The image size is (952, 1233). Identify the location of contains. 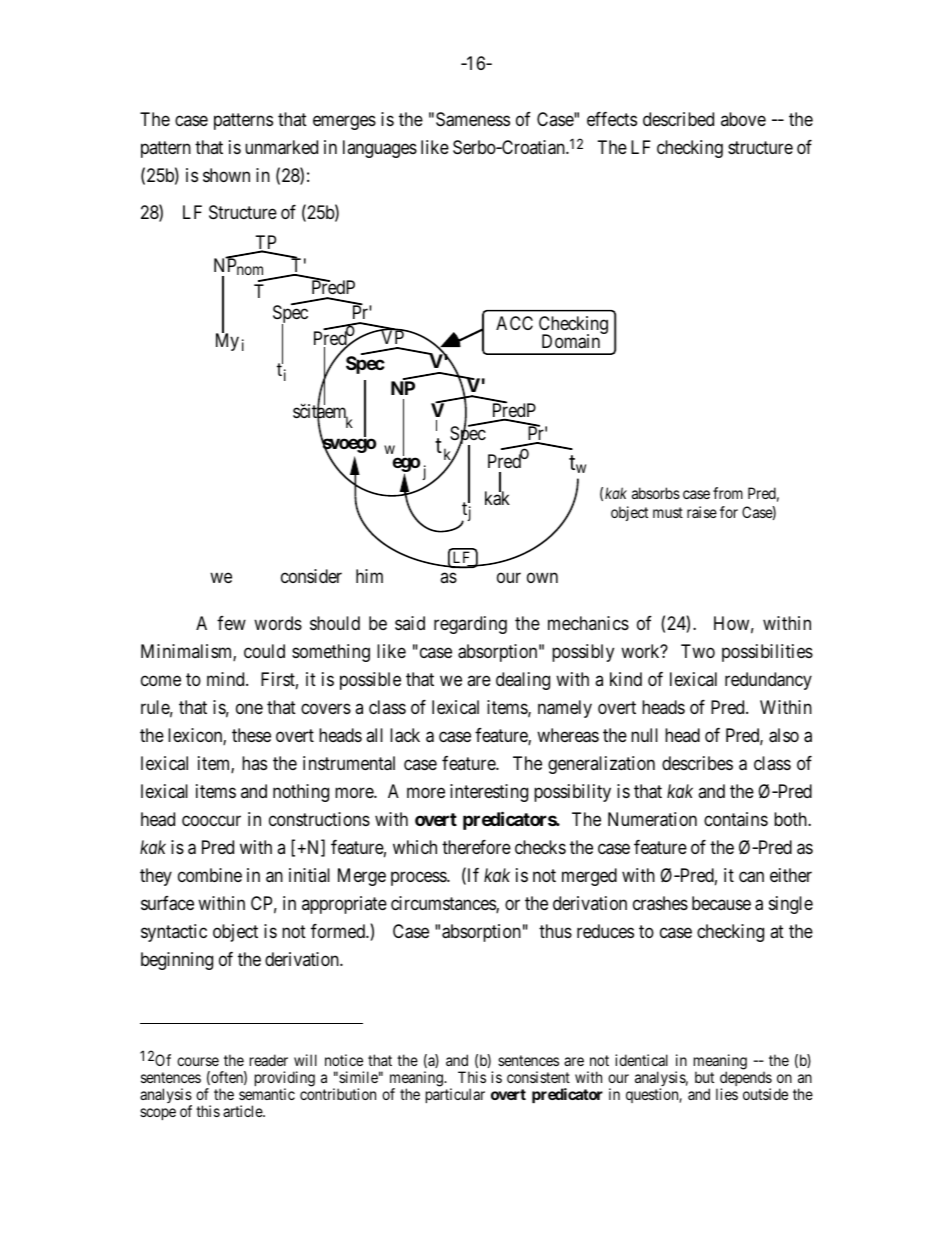
(736, 819).
